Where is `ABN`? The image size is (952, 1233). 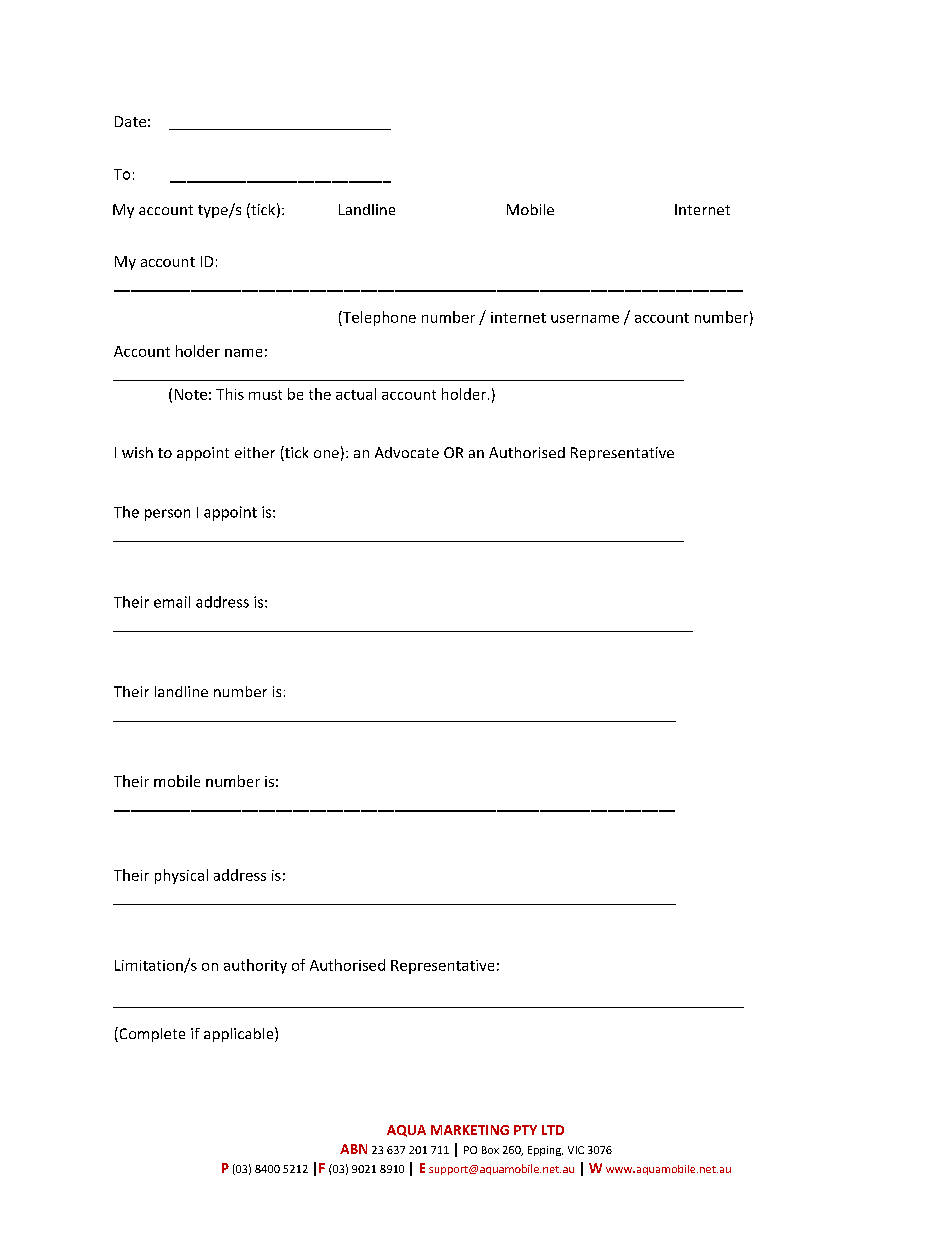
ABN is located at coordinates (353, 1149).
